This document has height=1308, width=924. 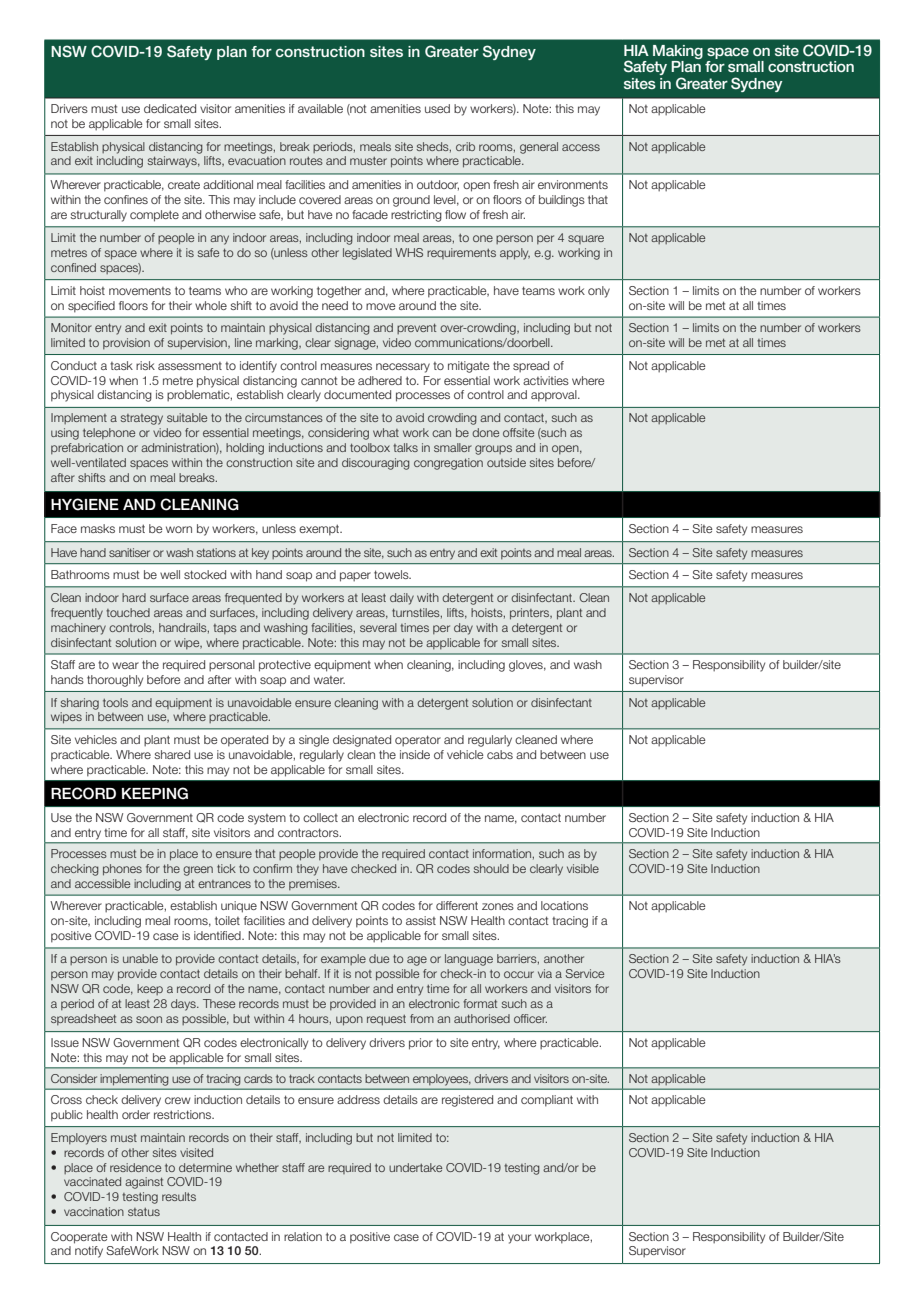 I want to click on dedicated, so click(x=170, y=108).
